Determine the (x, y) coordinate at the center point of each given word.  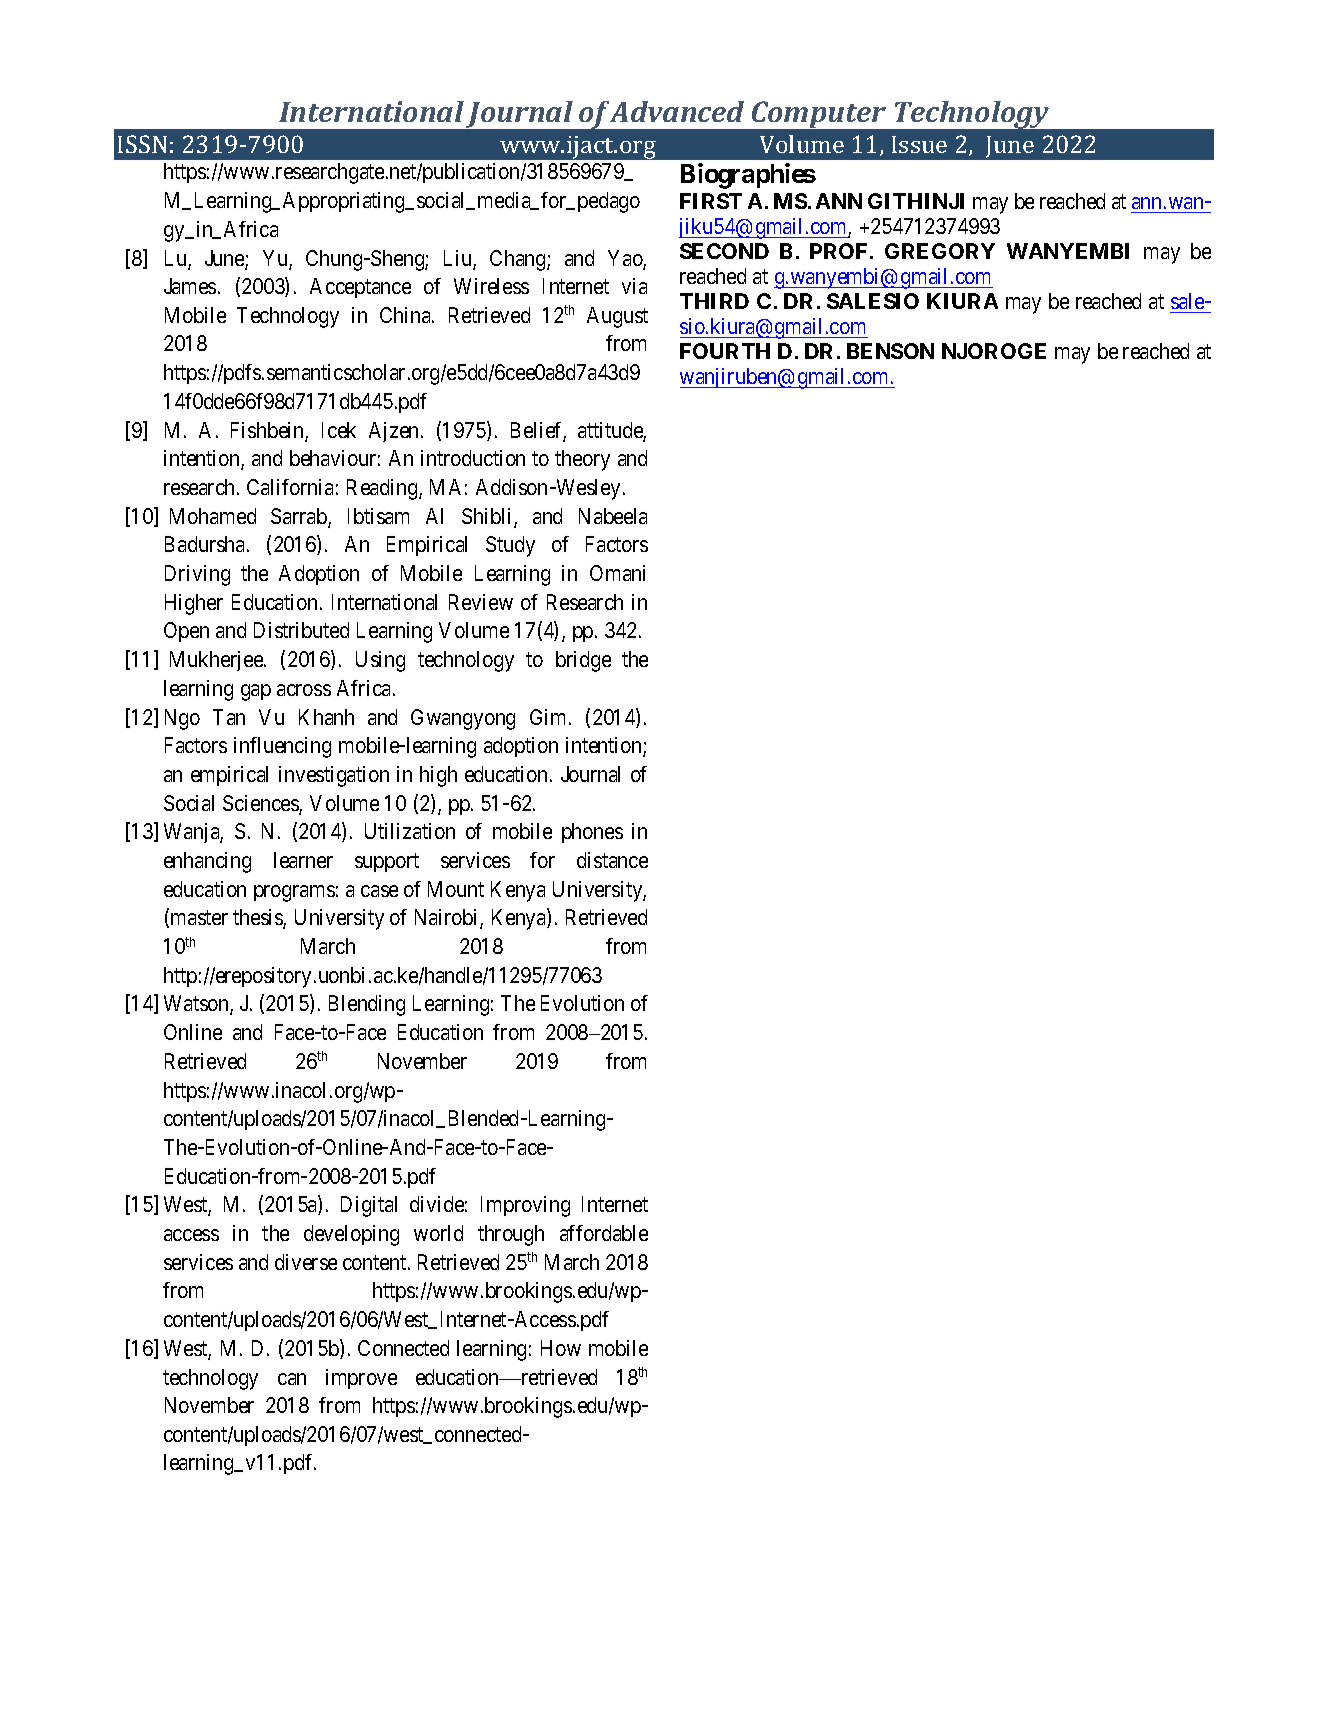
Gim (550, 717)
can (292, 1379)
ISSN (142, 144)
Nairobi (448, 918)
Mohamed (213, 516)
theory (582, 460)
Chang (519, 260)
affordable (604, 1233)
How (561, 1348)
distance (612, 860)
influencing (282, 747)
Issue (919, 144)
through (511, 1235)
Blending (367, 1005)
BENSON (890, 351)
